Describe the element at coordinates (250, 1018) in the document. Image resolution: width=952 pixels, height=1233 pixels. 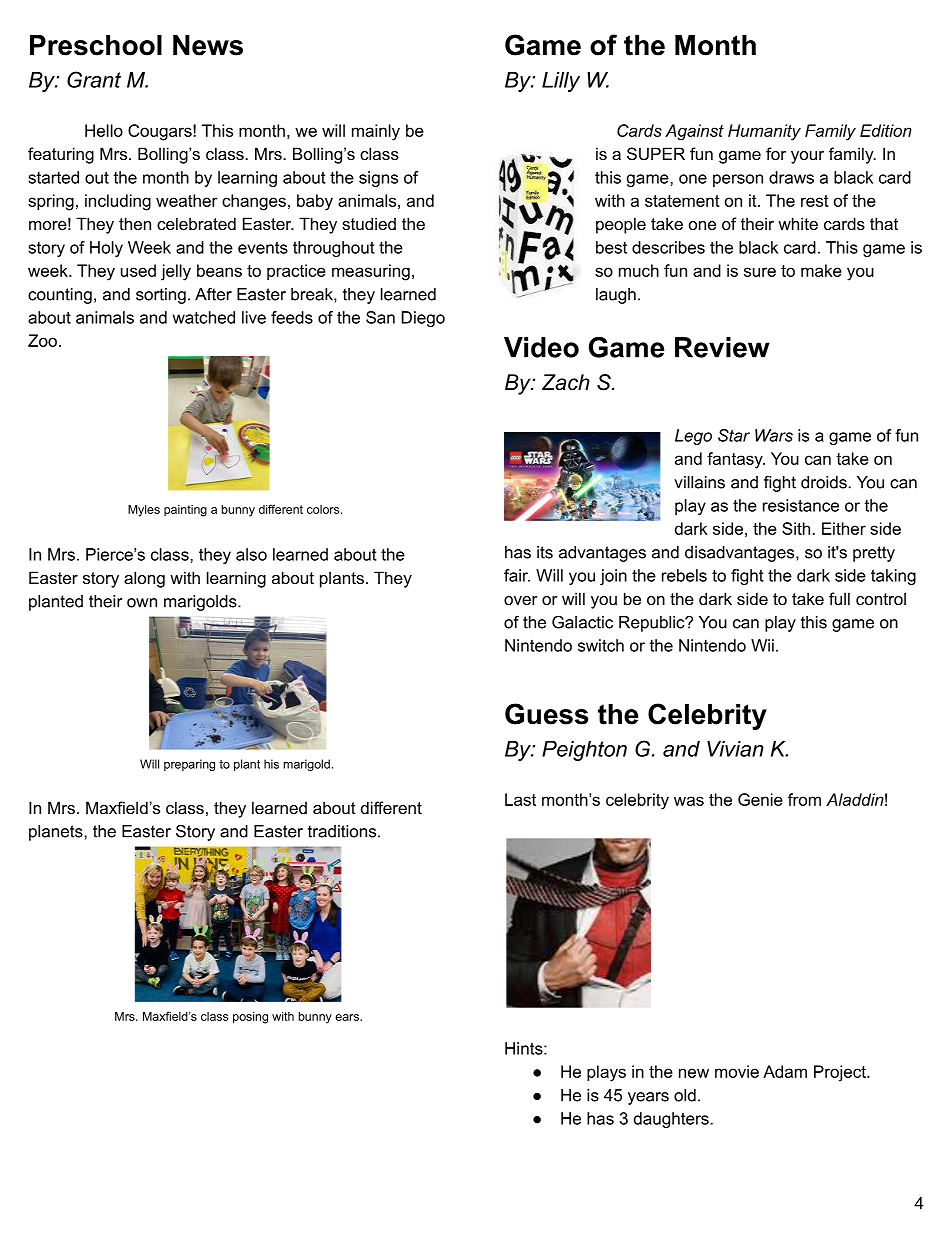
I see `posing` at that location.
